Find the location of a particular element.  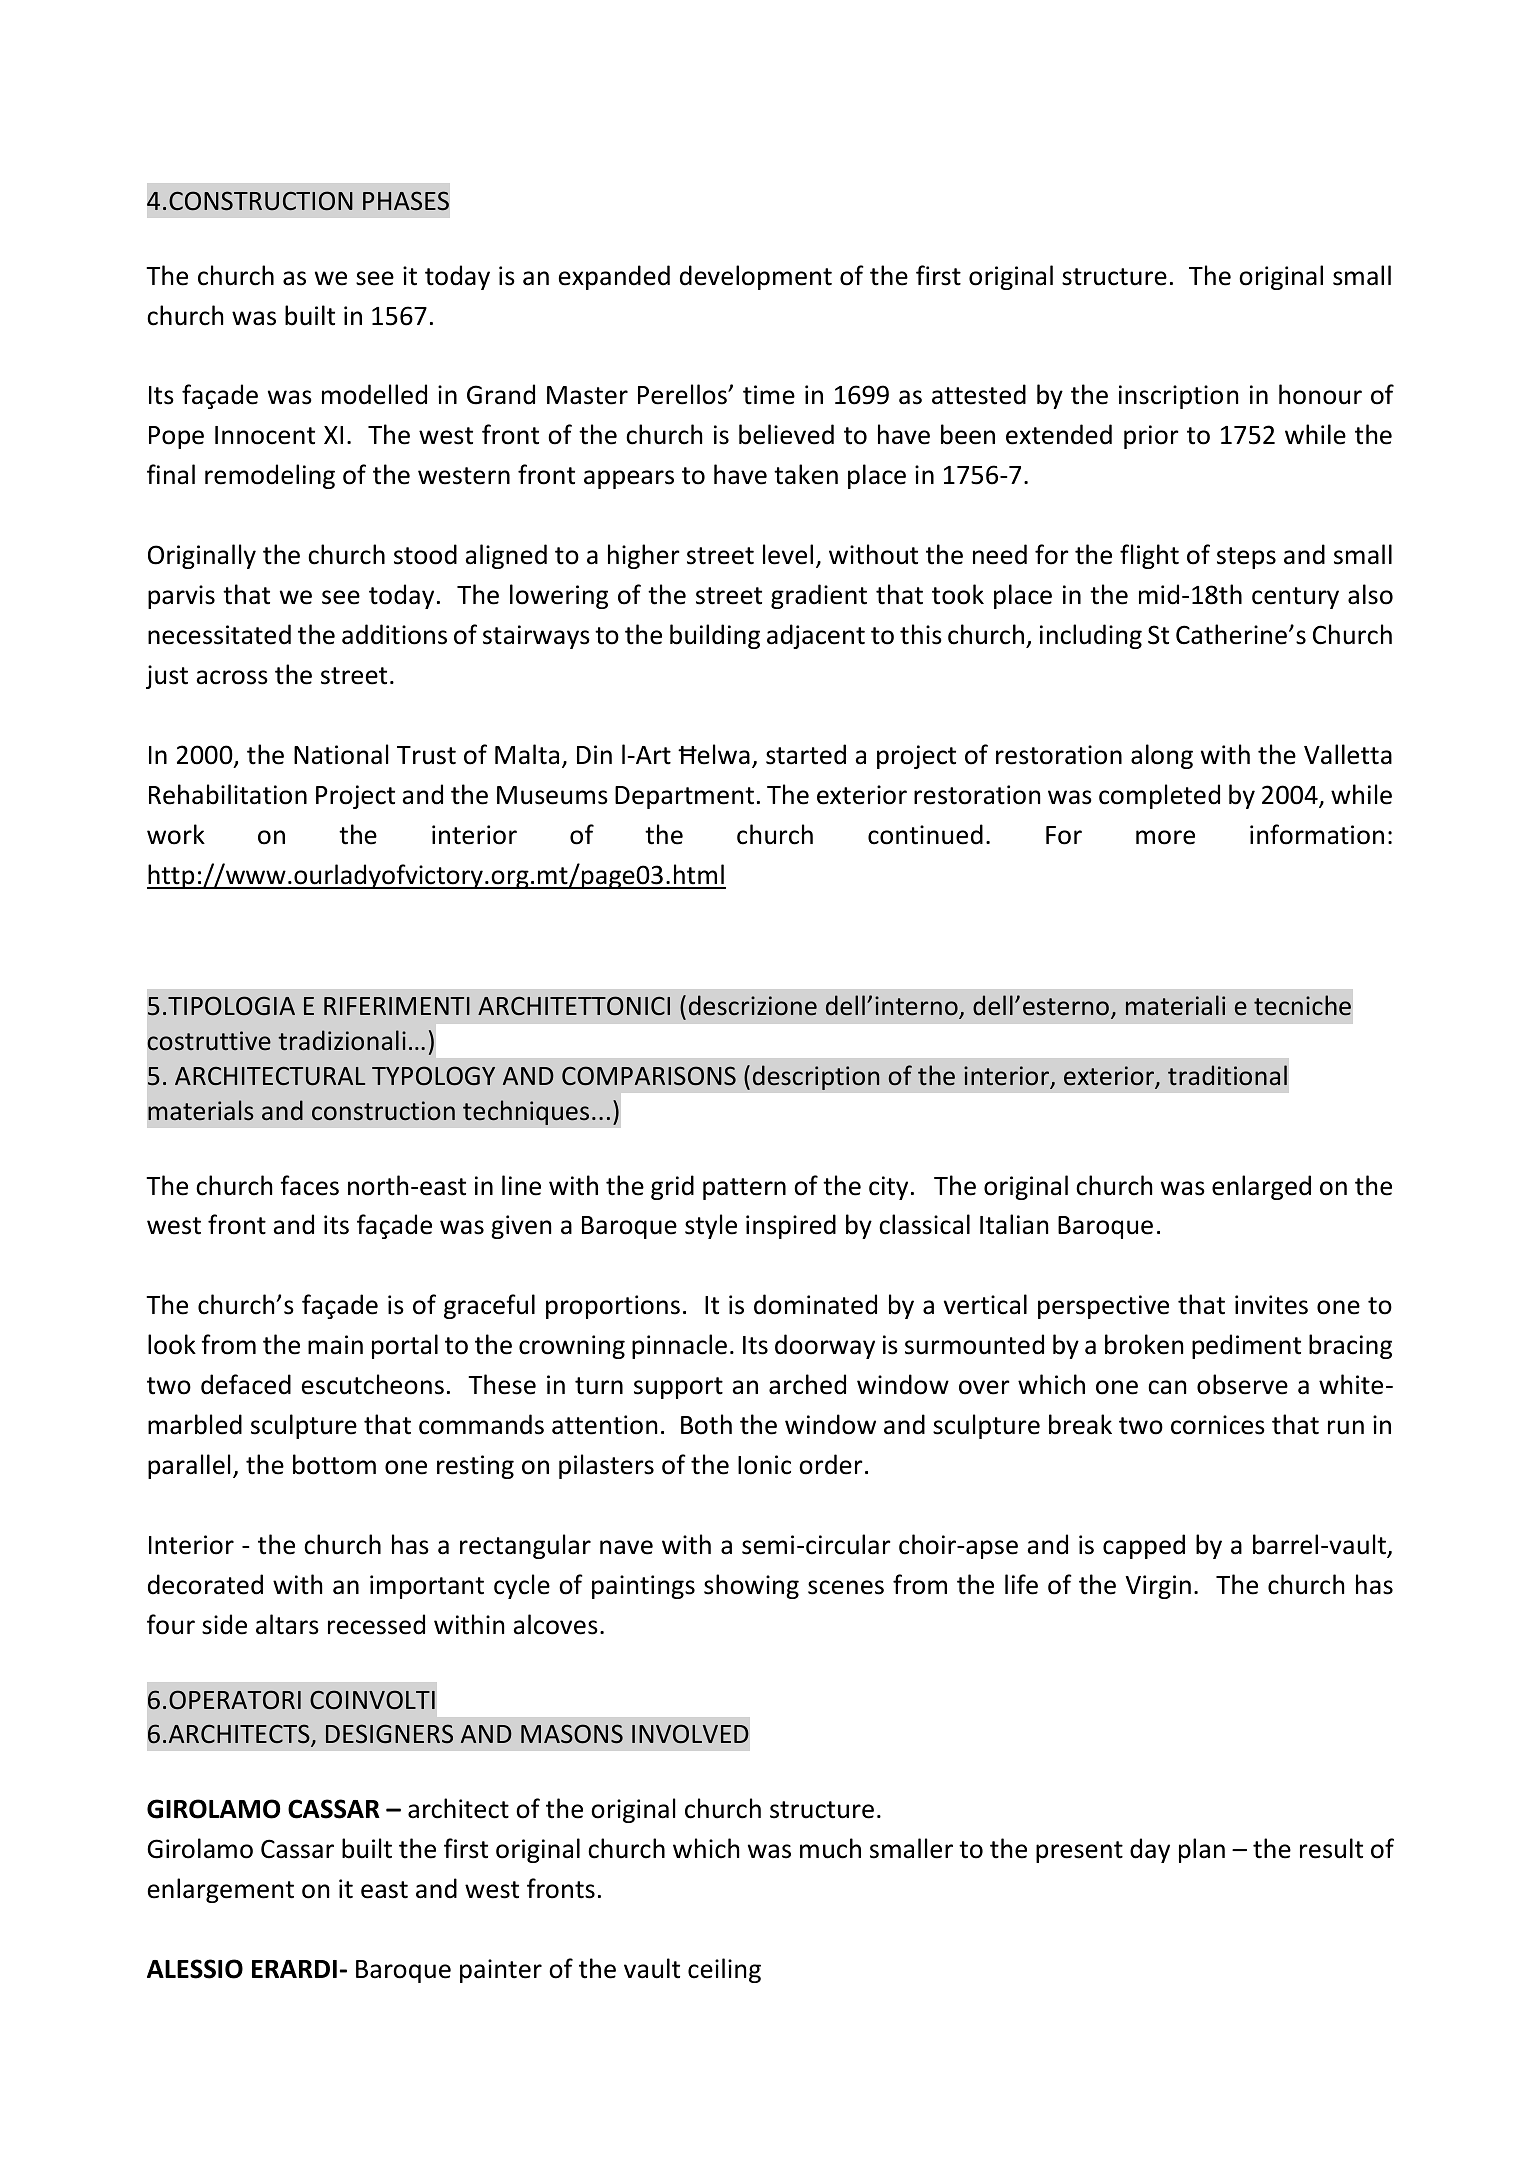

inscription is located at coordinates (1178, 397).
